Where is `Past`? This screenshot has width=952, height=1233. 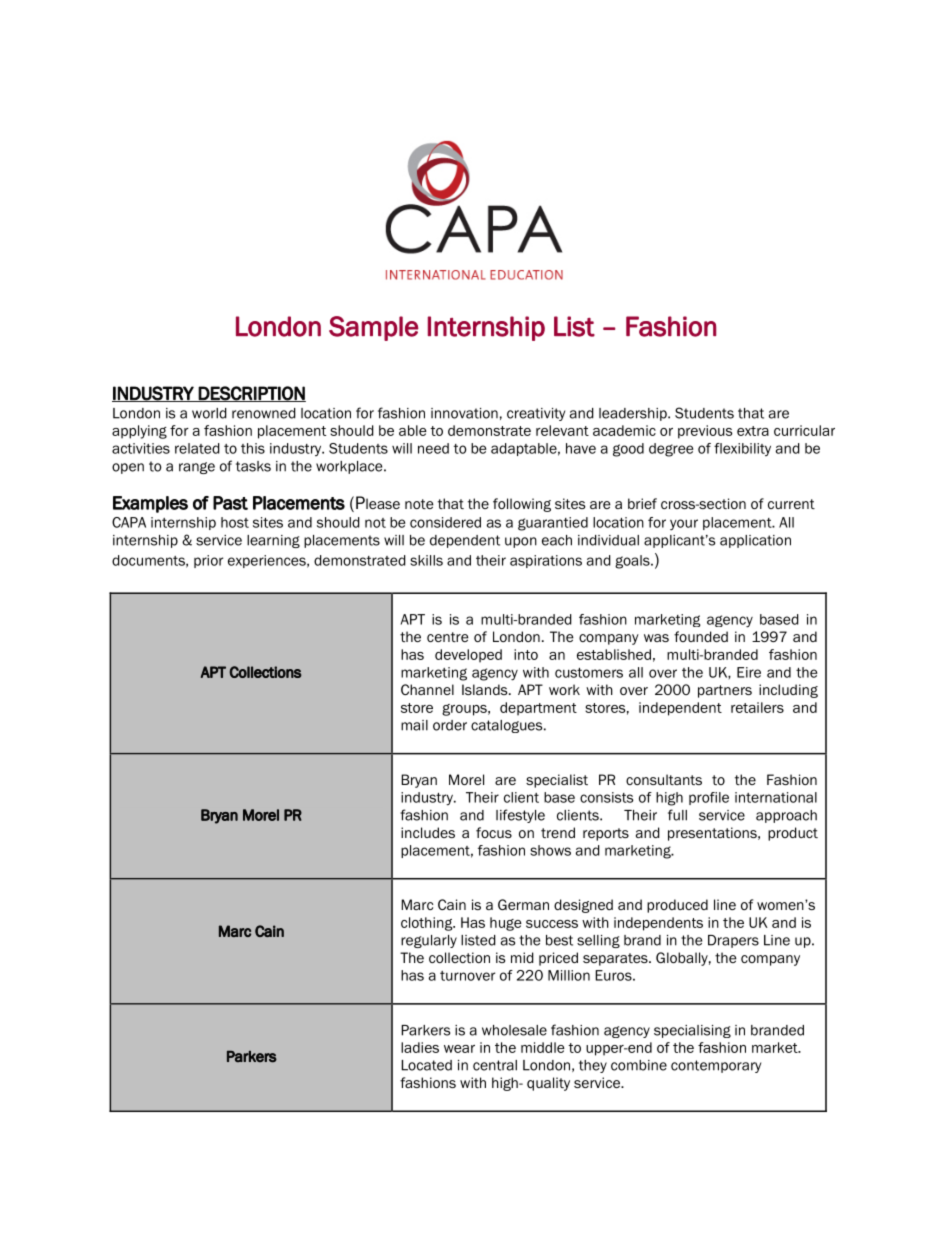
Past is located at coordinates (230, 503).
